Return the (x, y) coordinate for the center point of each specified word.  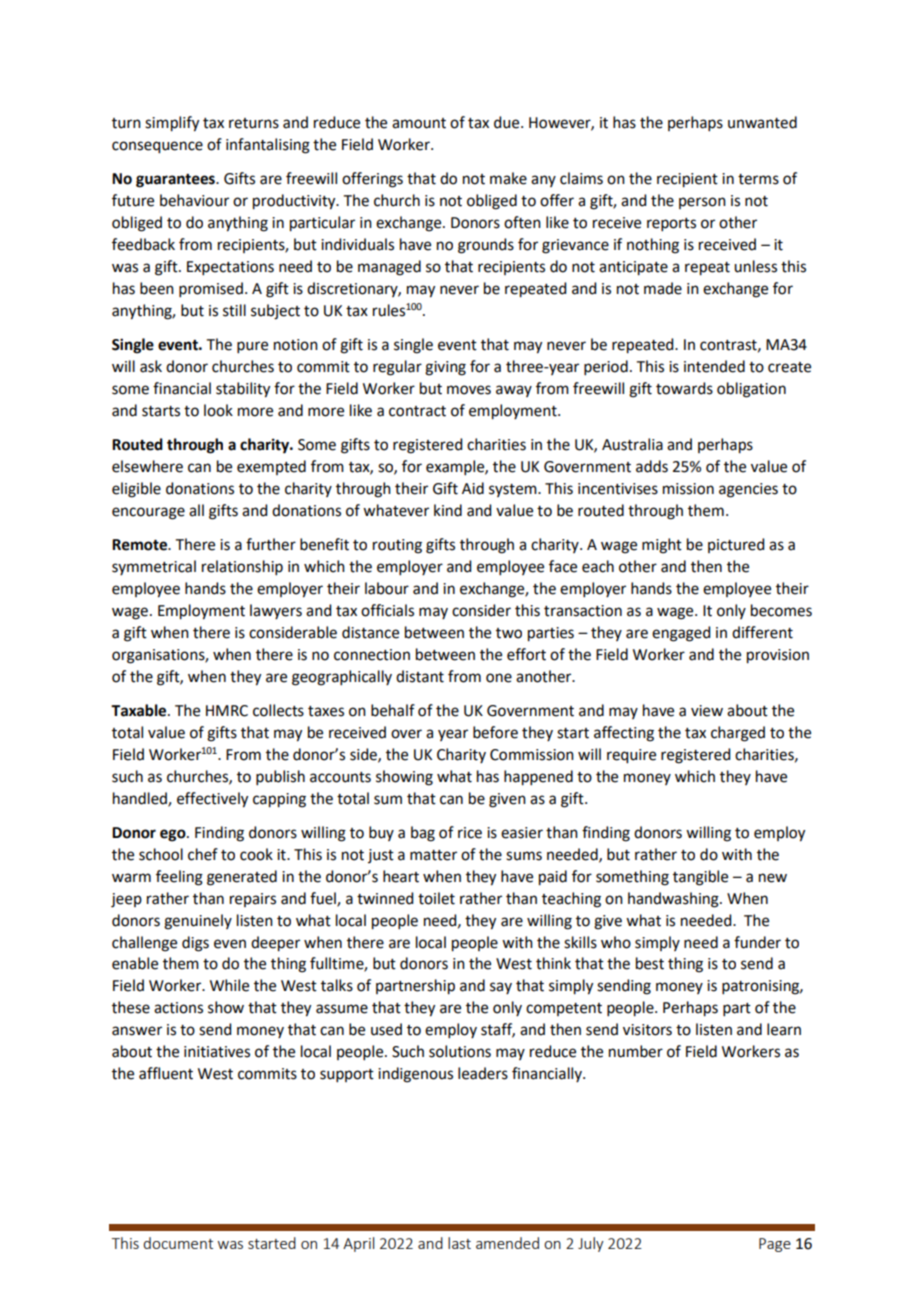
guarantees (176, 181)
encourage (148, 513)
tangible (700, 878)
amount (419, 123)
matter (433, 855)
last (459, 1243)
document (178, 1243)
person (702, 203)
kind (448, 510)
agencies (748, 490)
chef (203, 854)
